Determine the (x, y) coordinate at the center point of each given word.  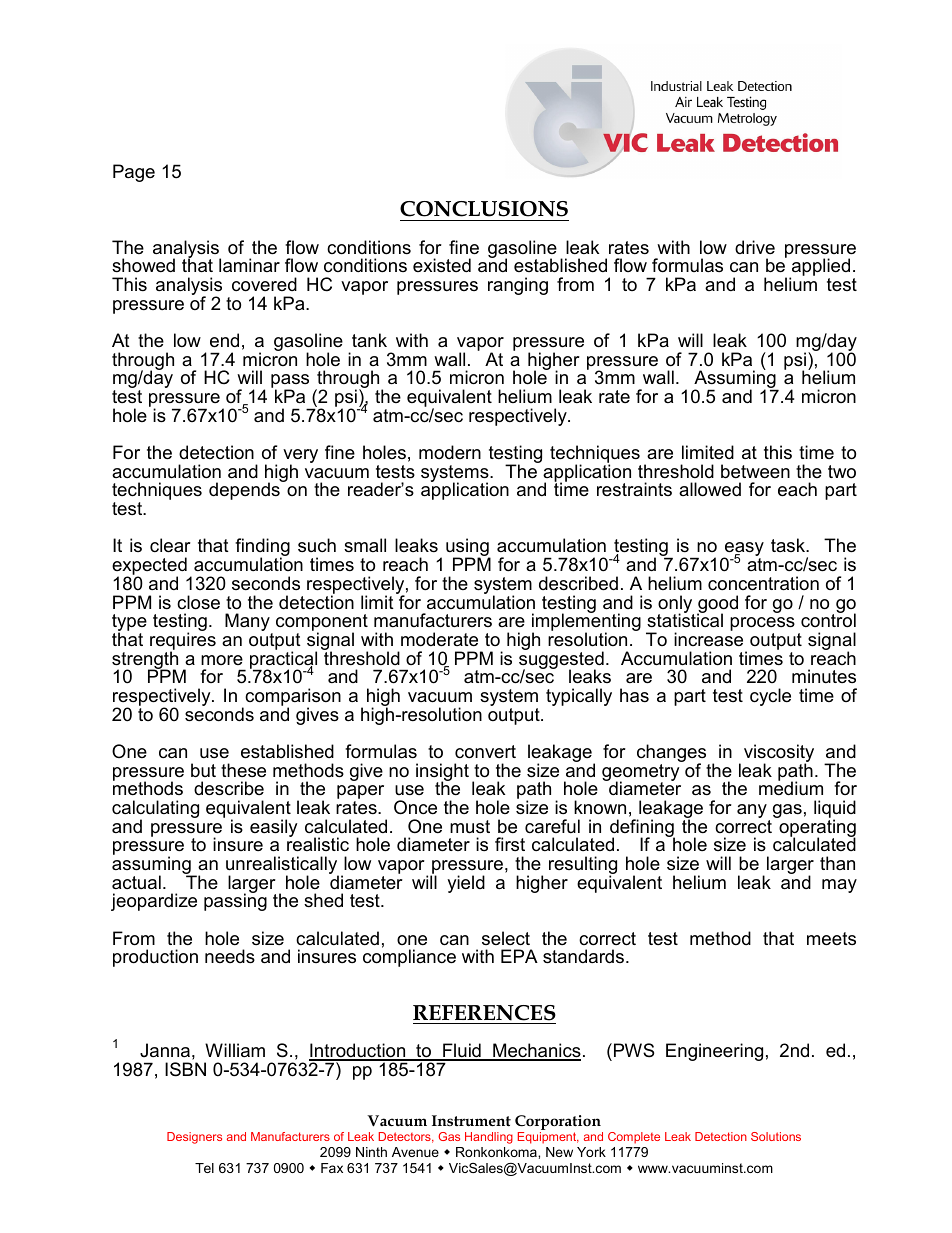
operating (816, 828)
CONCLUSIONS (484, 209)
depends (245, 490)
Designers (194, 1138)
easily (274, 828)
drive (755, 247)
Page (134, 173)
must (470, 827)
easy (743, 550)
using (468, 548)
